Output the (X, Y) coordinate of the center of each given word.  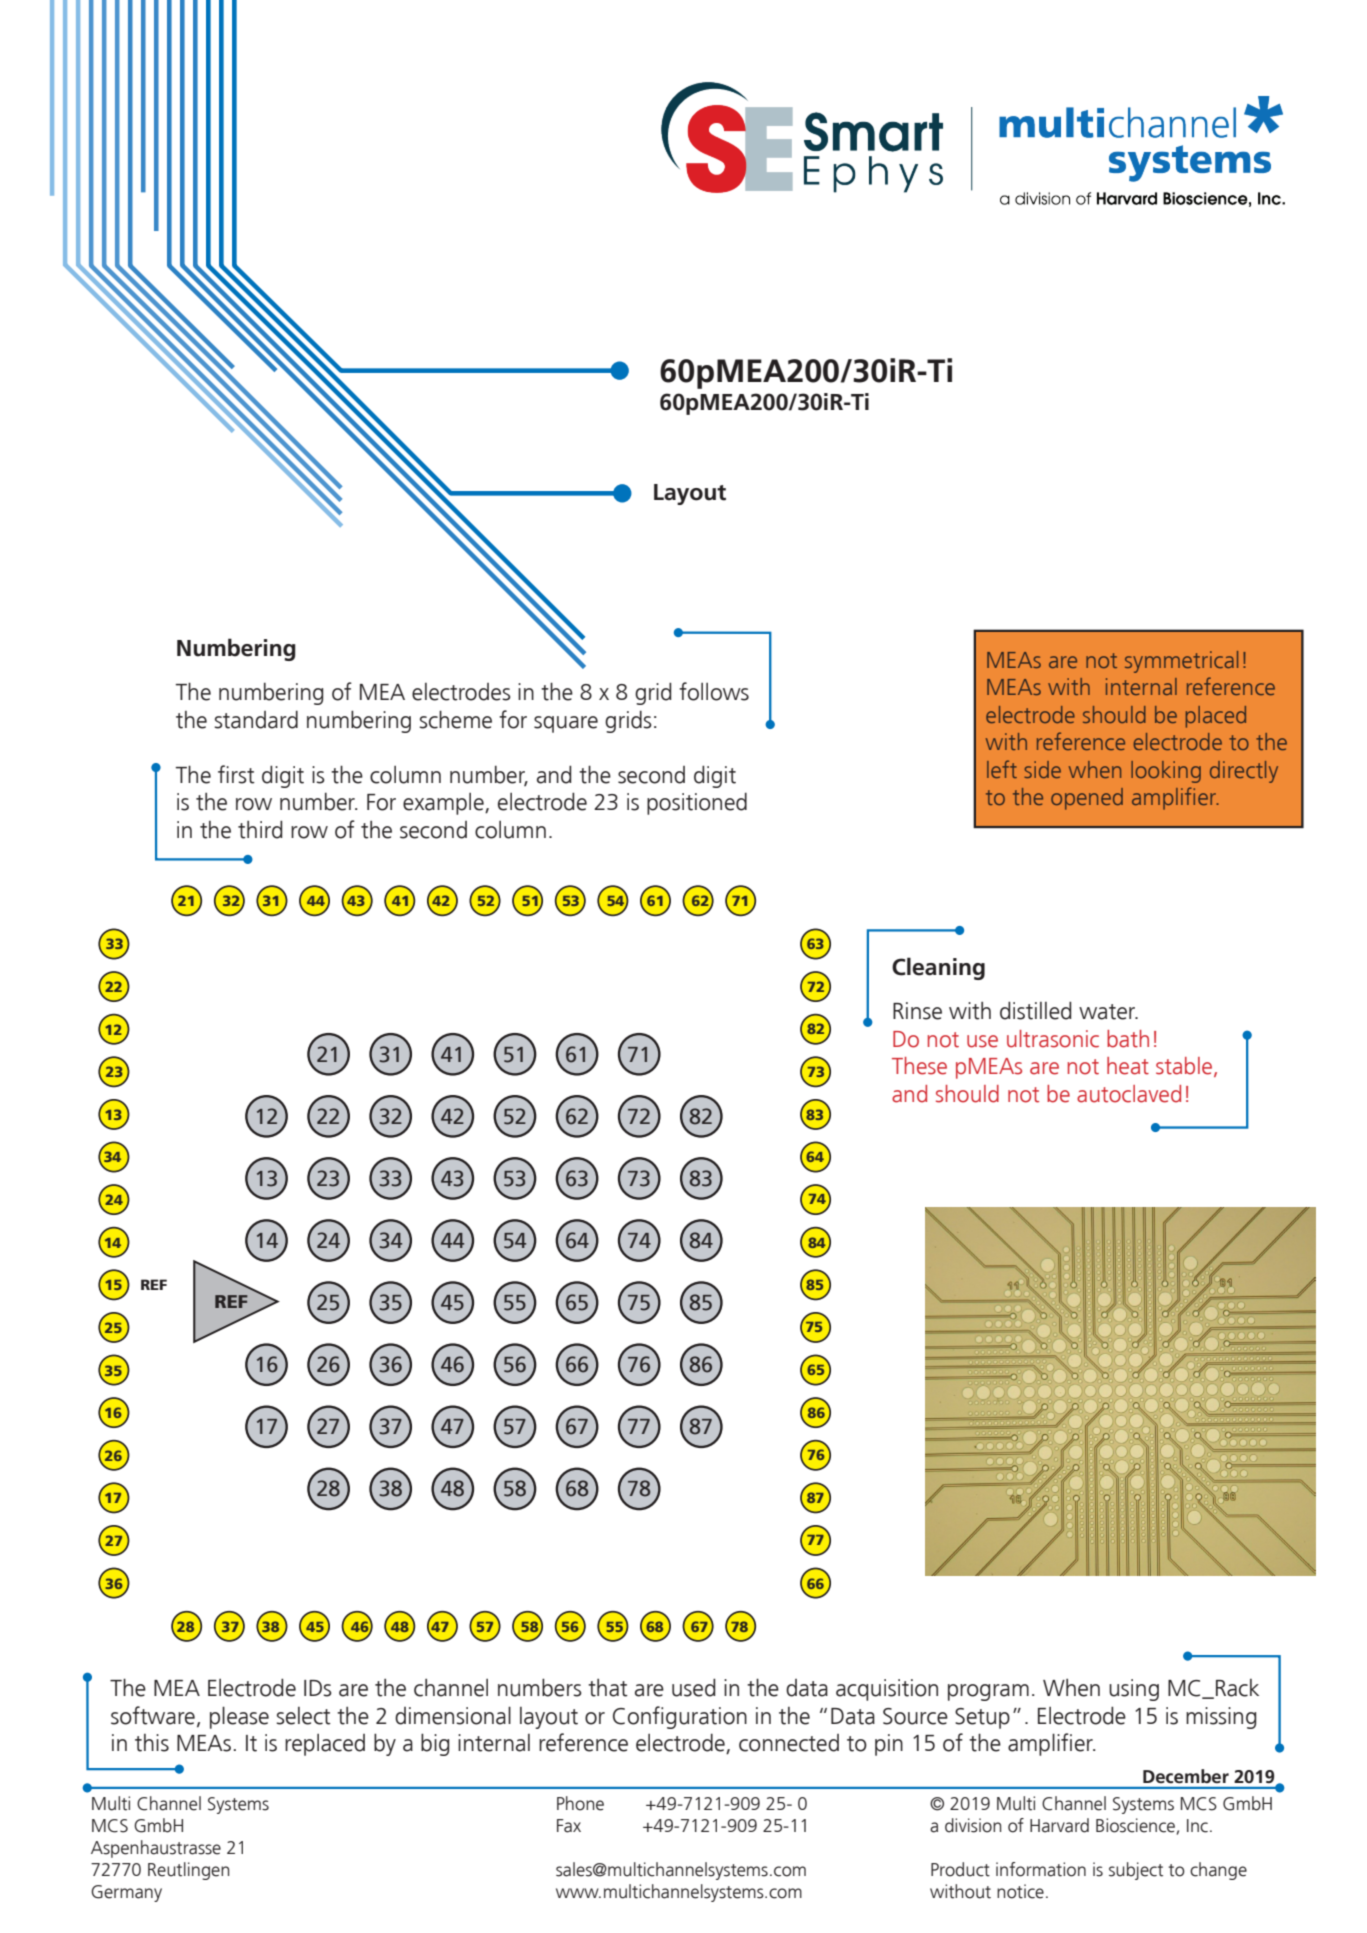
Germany (126, 1893)
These (919, 1066)
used (693, 1687)
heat (1128, 1066)
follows (714, 691)
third (260, 829)
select (303, 1716)
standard (256, 719)
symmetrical (1181, 662)
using (1134, 1690)
